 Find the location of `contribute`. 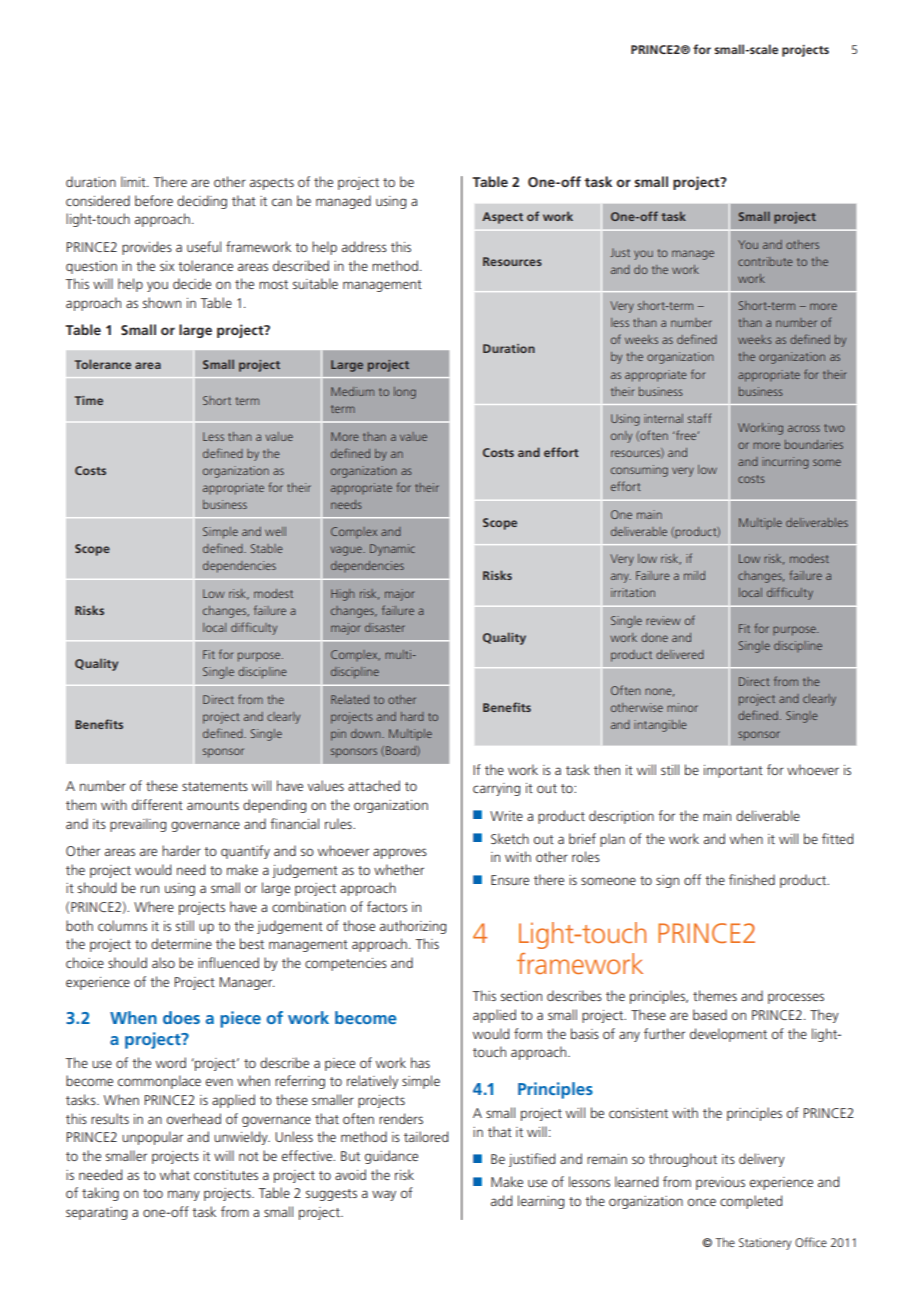

contribute is located at coordinates (765, 261).
